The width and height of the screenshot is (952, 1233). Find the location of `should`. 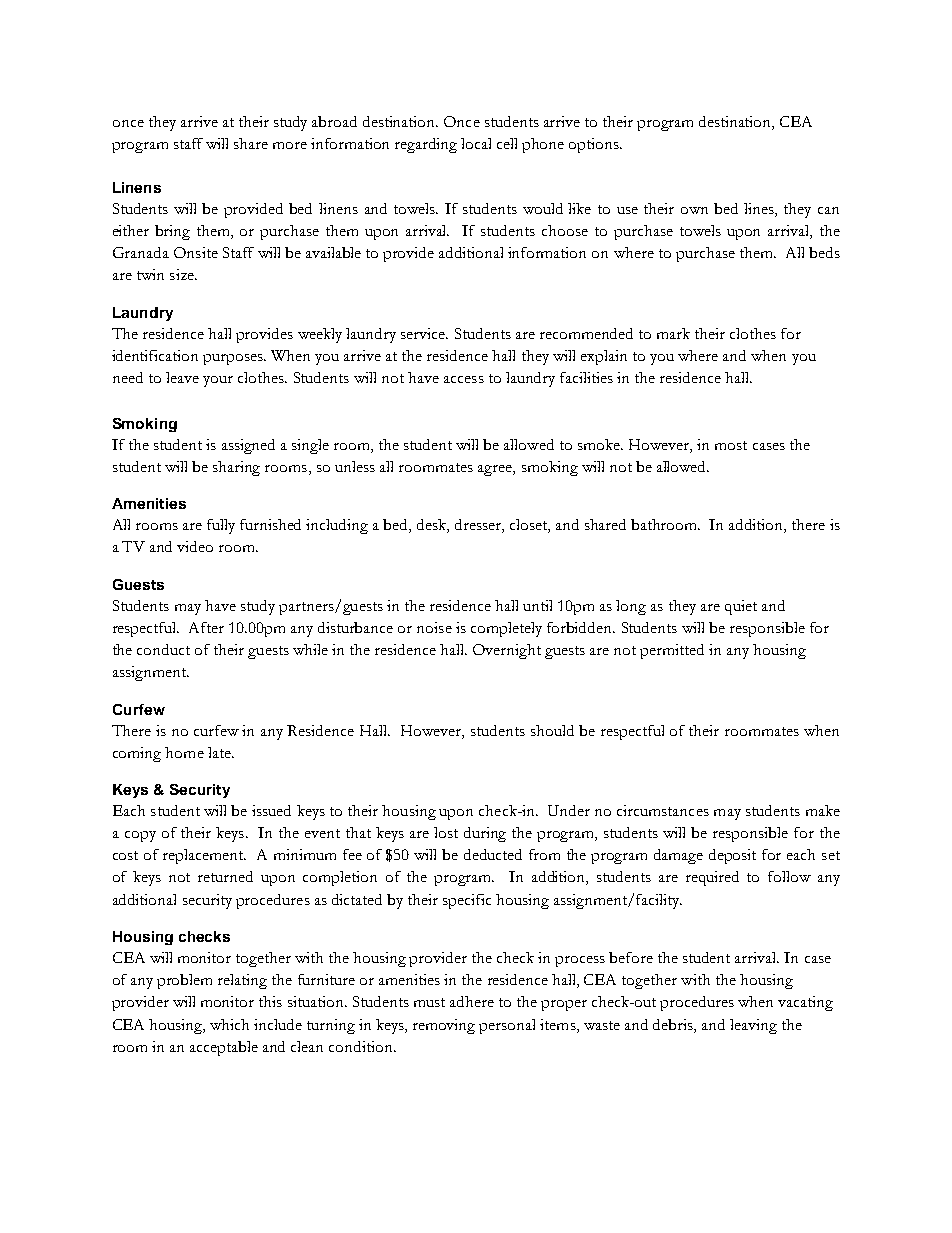

should is located at coordinates (552, 730).
